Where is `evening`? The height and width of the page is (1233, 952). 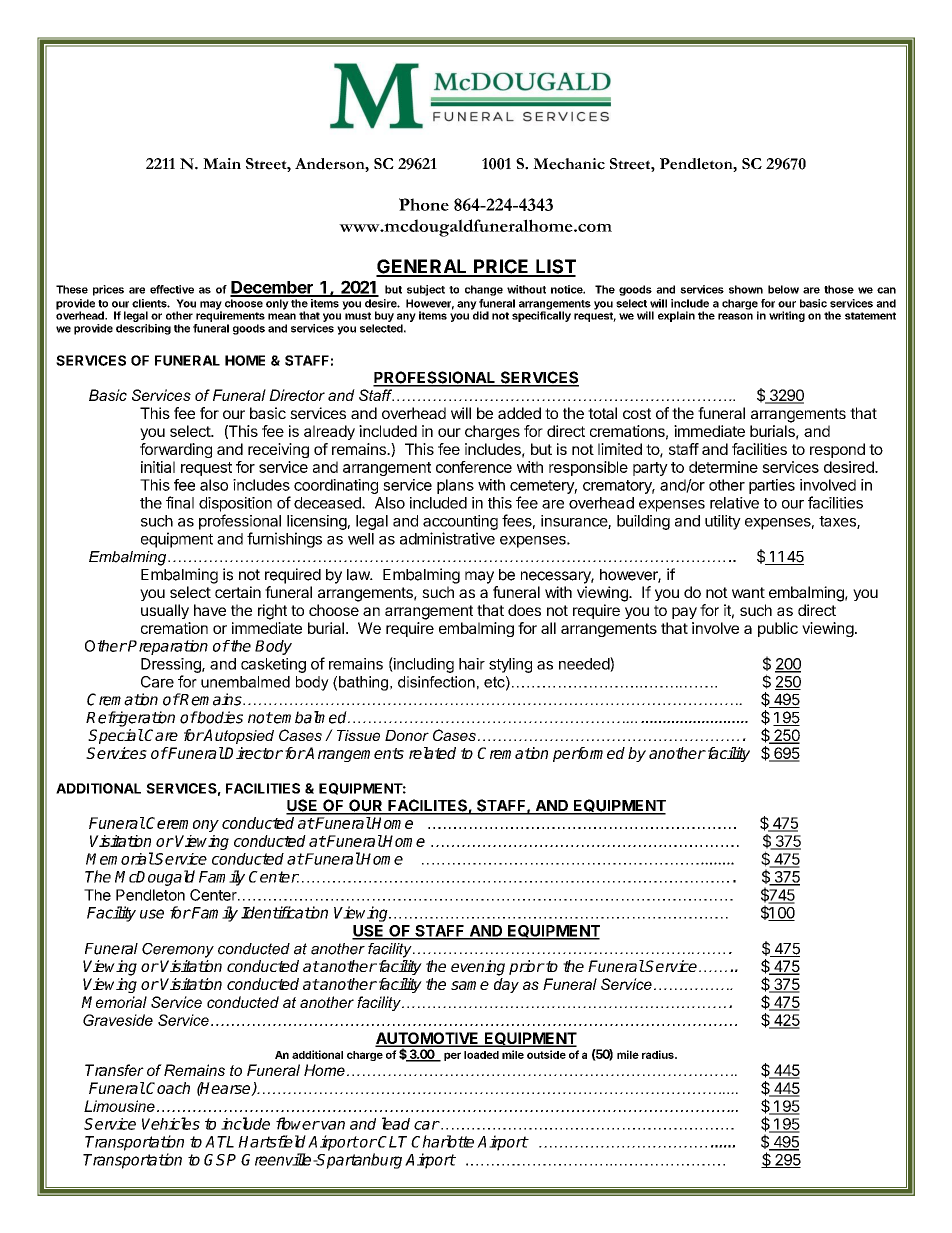 evening is located at coordinates (478, 968).
